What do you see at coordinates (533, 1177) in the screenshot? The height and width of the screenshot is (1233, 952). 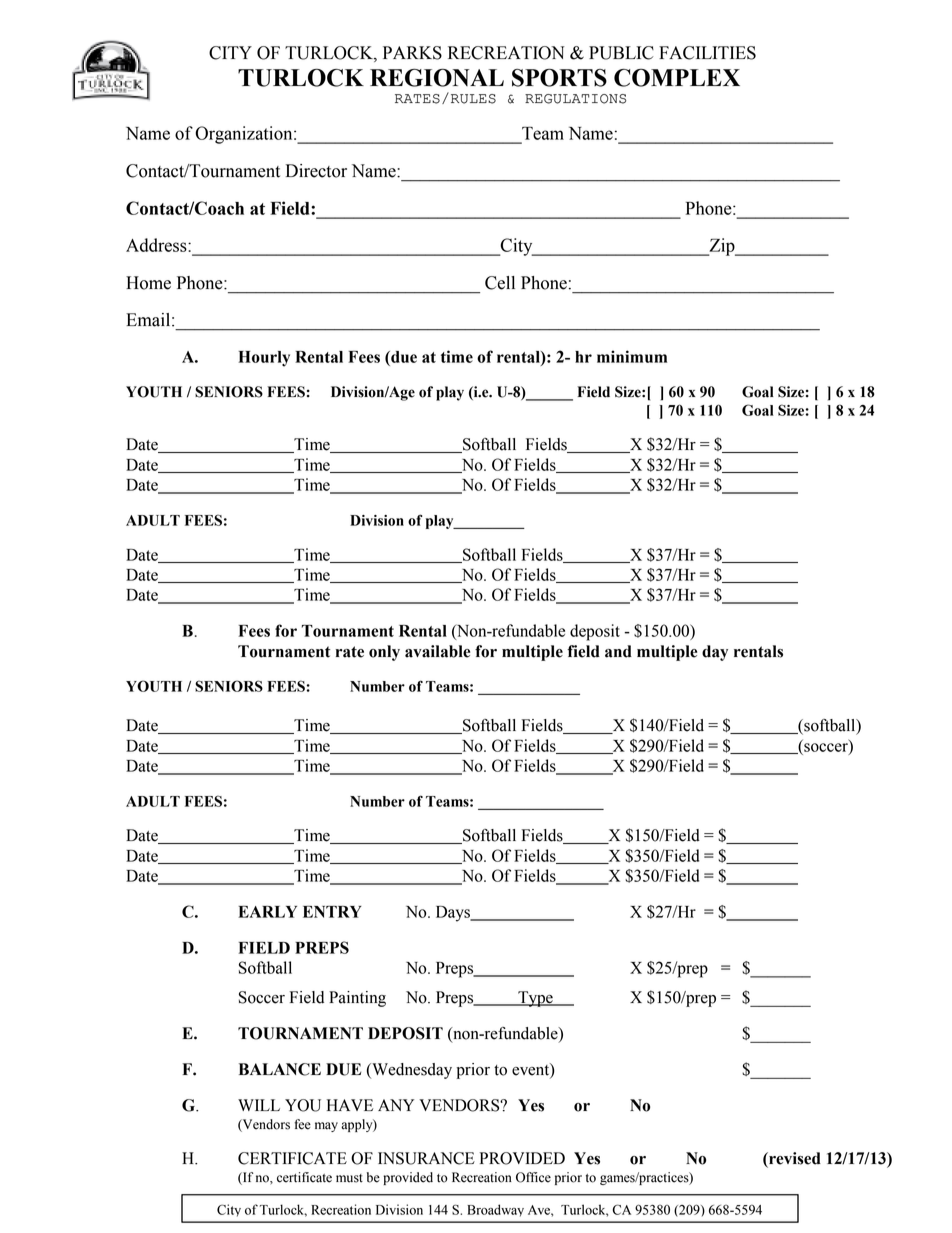 I see `Office` at bounding box center [533, 1177].
